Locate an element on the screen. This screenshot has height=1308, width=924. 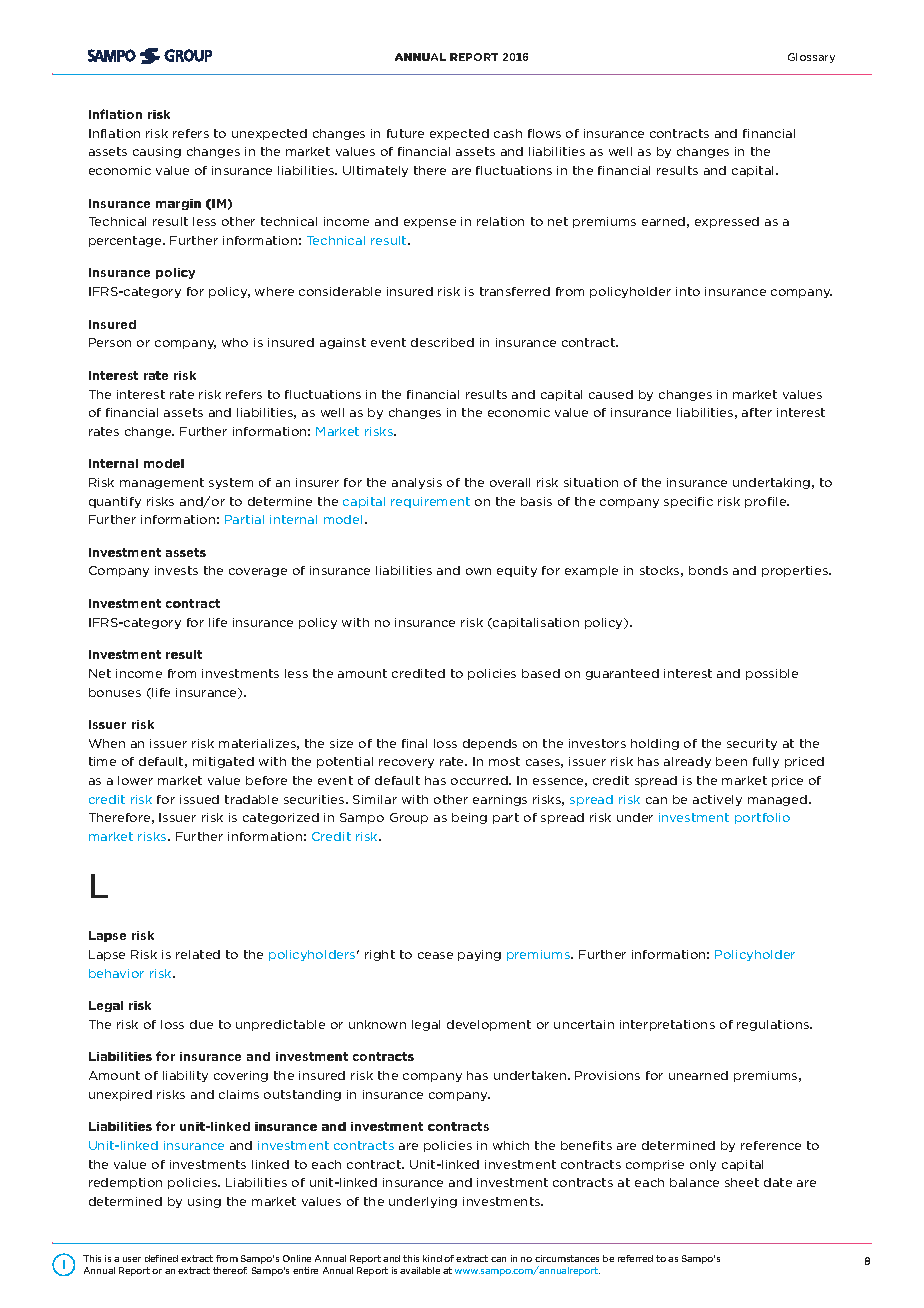
future is located at coordinates (405, 133).
